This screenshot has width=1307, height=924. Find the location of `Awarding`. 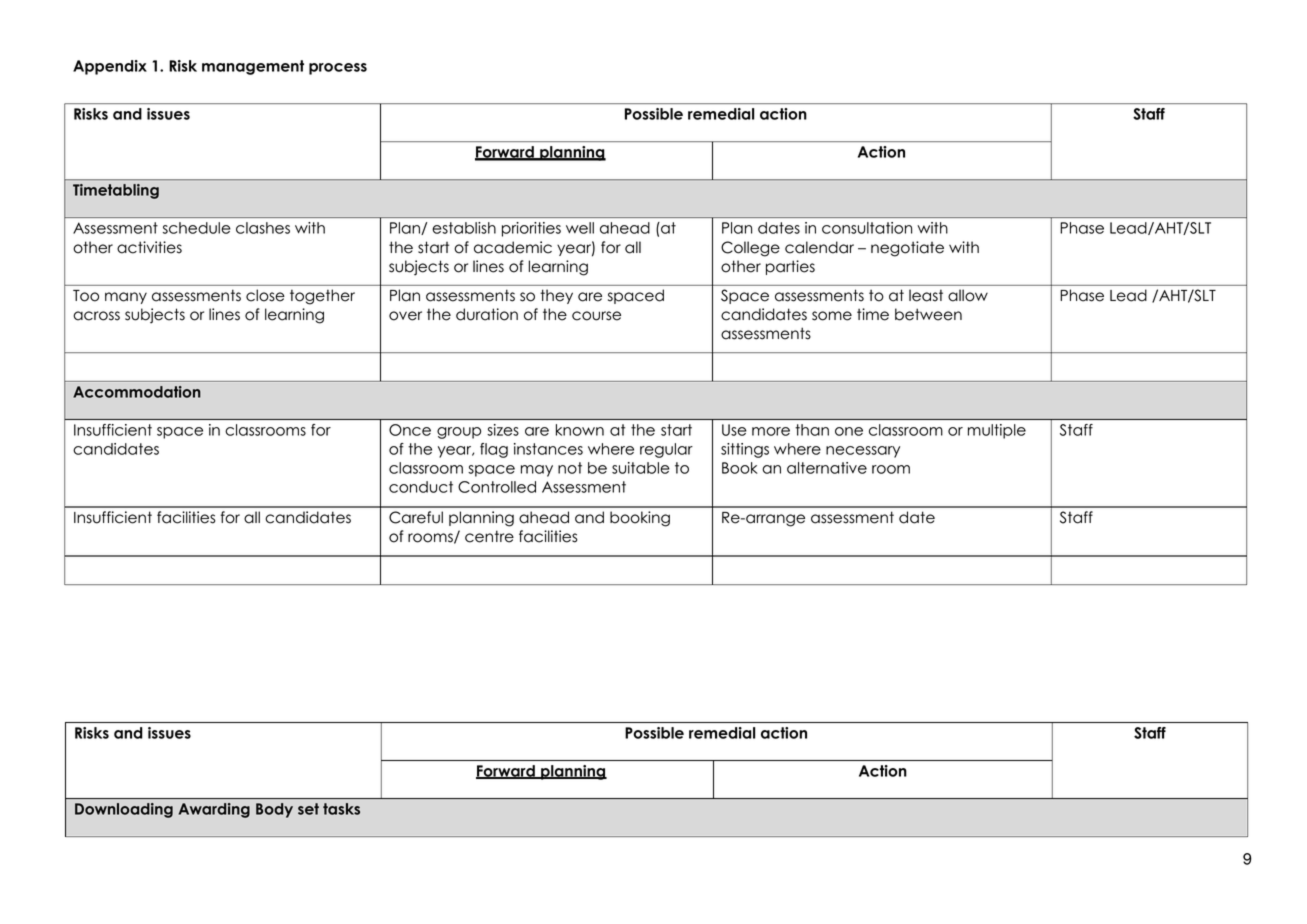

Awarding is located at coordinates (214, 810).
